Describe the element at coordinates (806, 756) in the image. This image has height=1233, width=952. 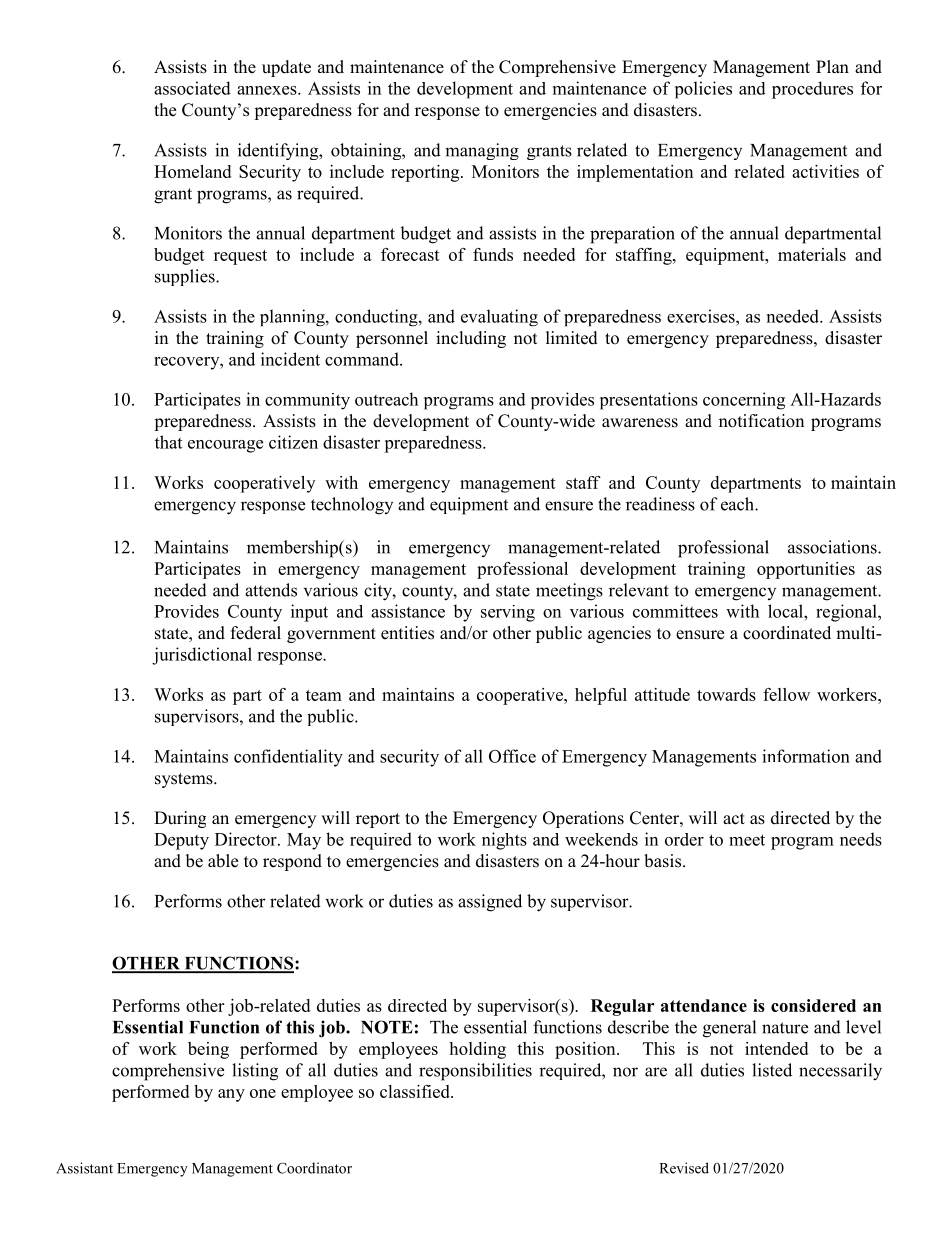
I see `information` at that location.
